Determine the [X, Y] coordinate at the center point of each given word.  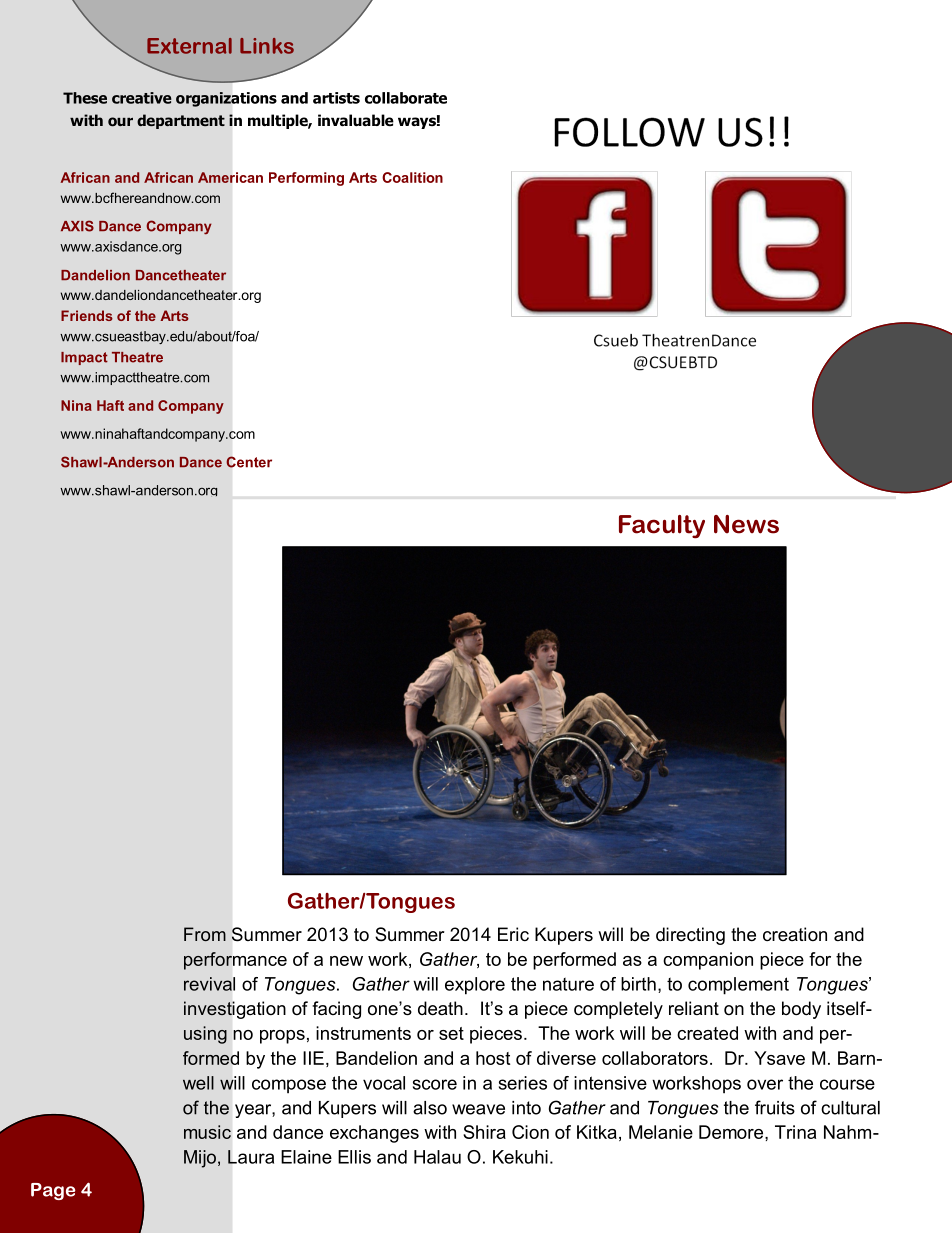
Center [249, 462]
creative [142, 98]
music [207, 1132]
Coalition [412, 177]
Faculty [662, 527]
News [746, 524]
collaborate [406, 98]
